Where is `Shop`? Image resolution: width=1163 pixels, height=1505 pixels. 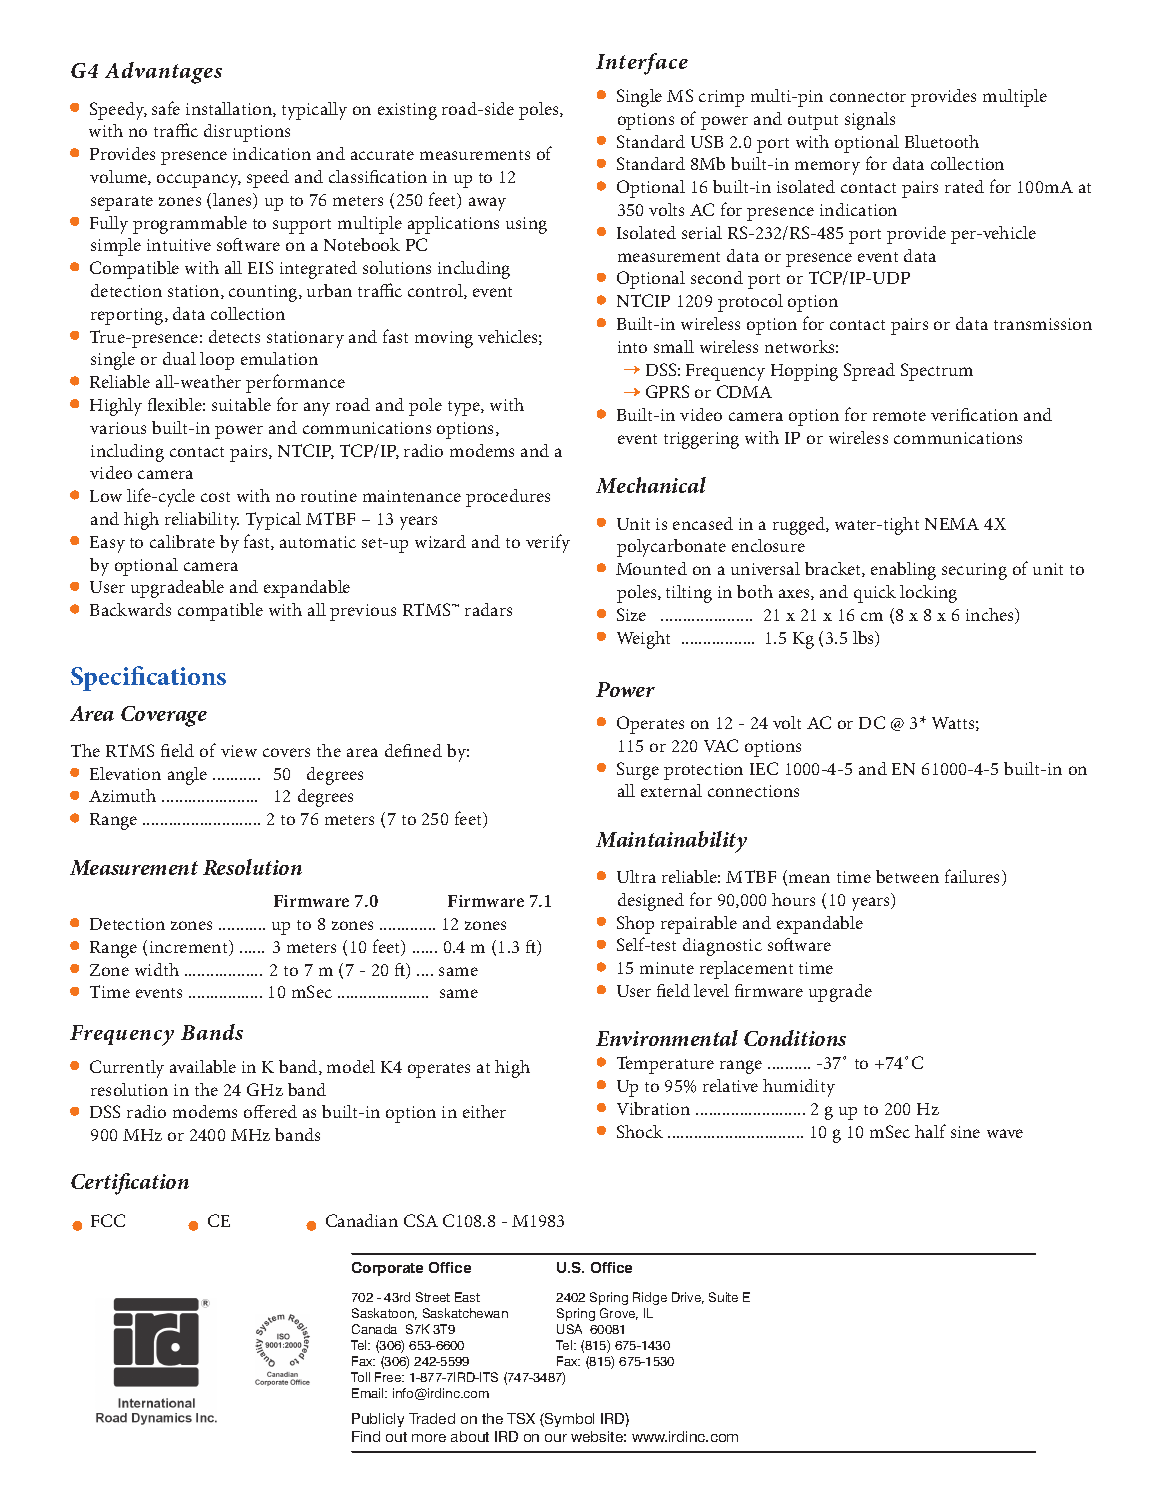 Shop is located at coordinates (635, 925).
